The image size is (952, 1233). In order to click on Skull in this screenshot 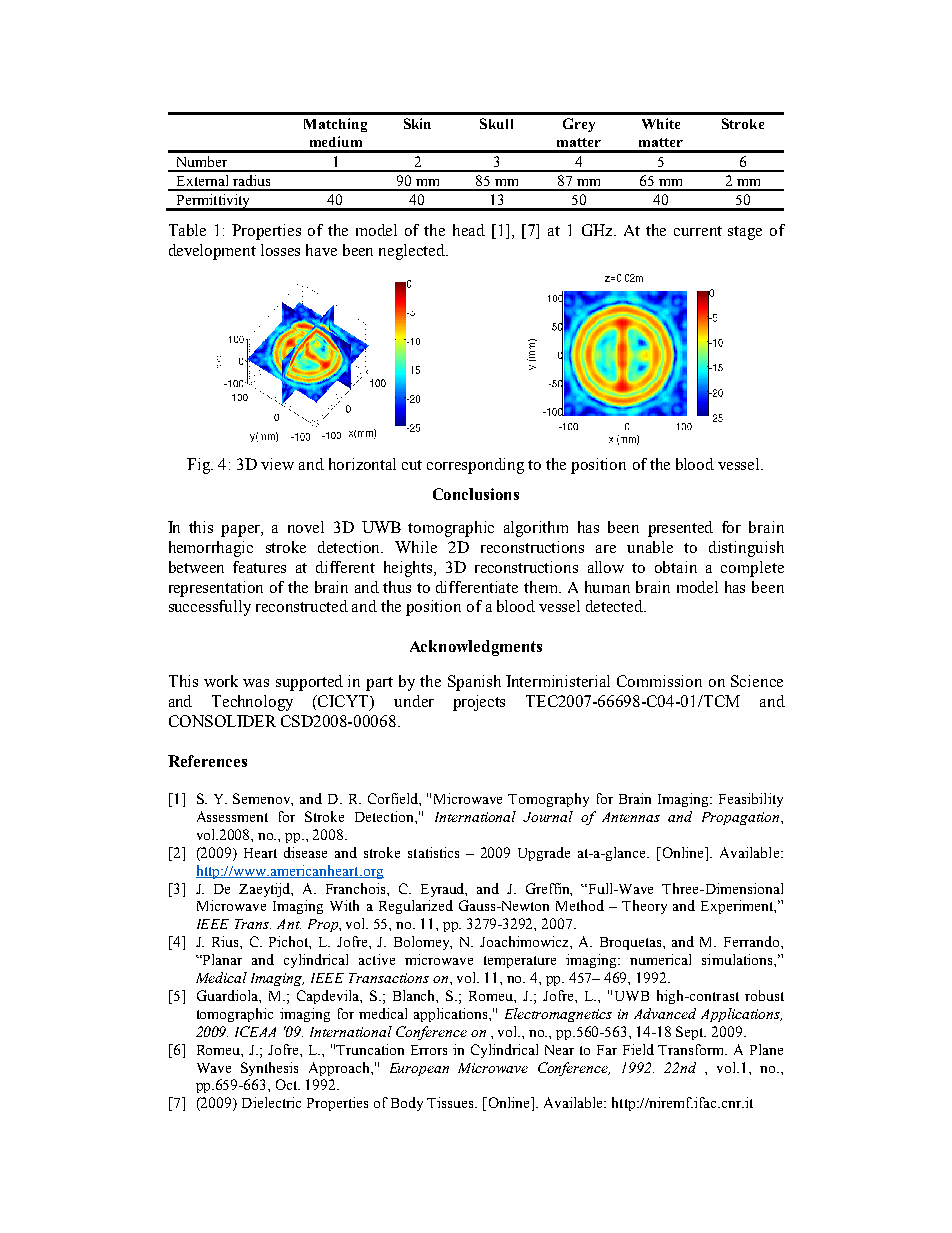, I will do `click(496, 123)`.
